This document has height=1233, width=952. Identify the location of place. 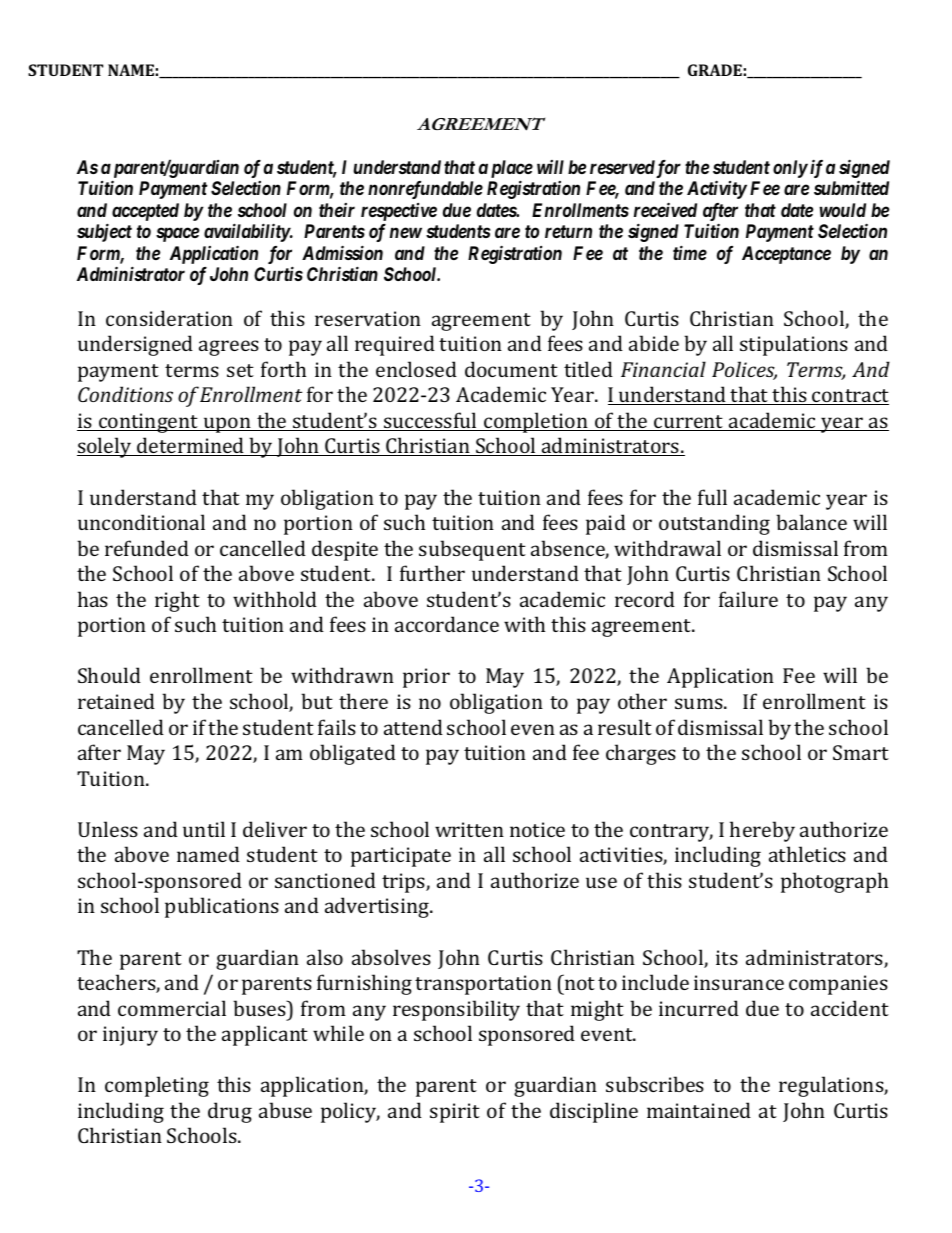
(512, 169).
